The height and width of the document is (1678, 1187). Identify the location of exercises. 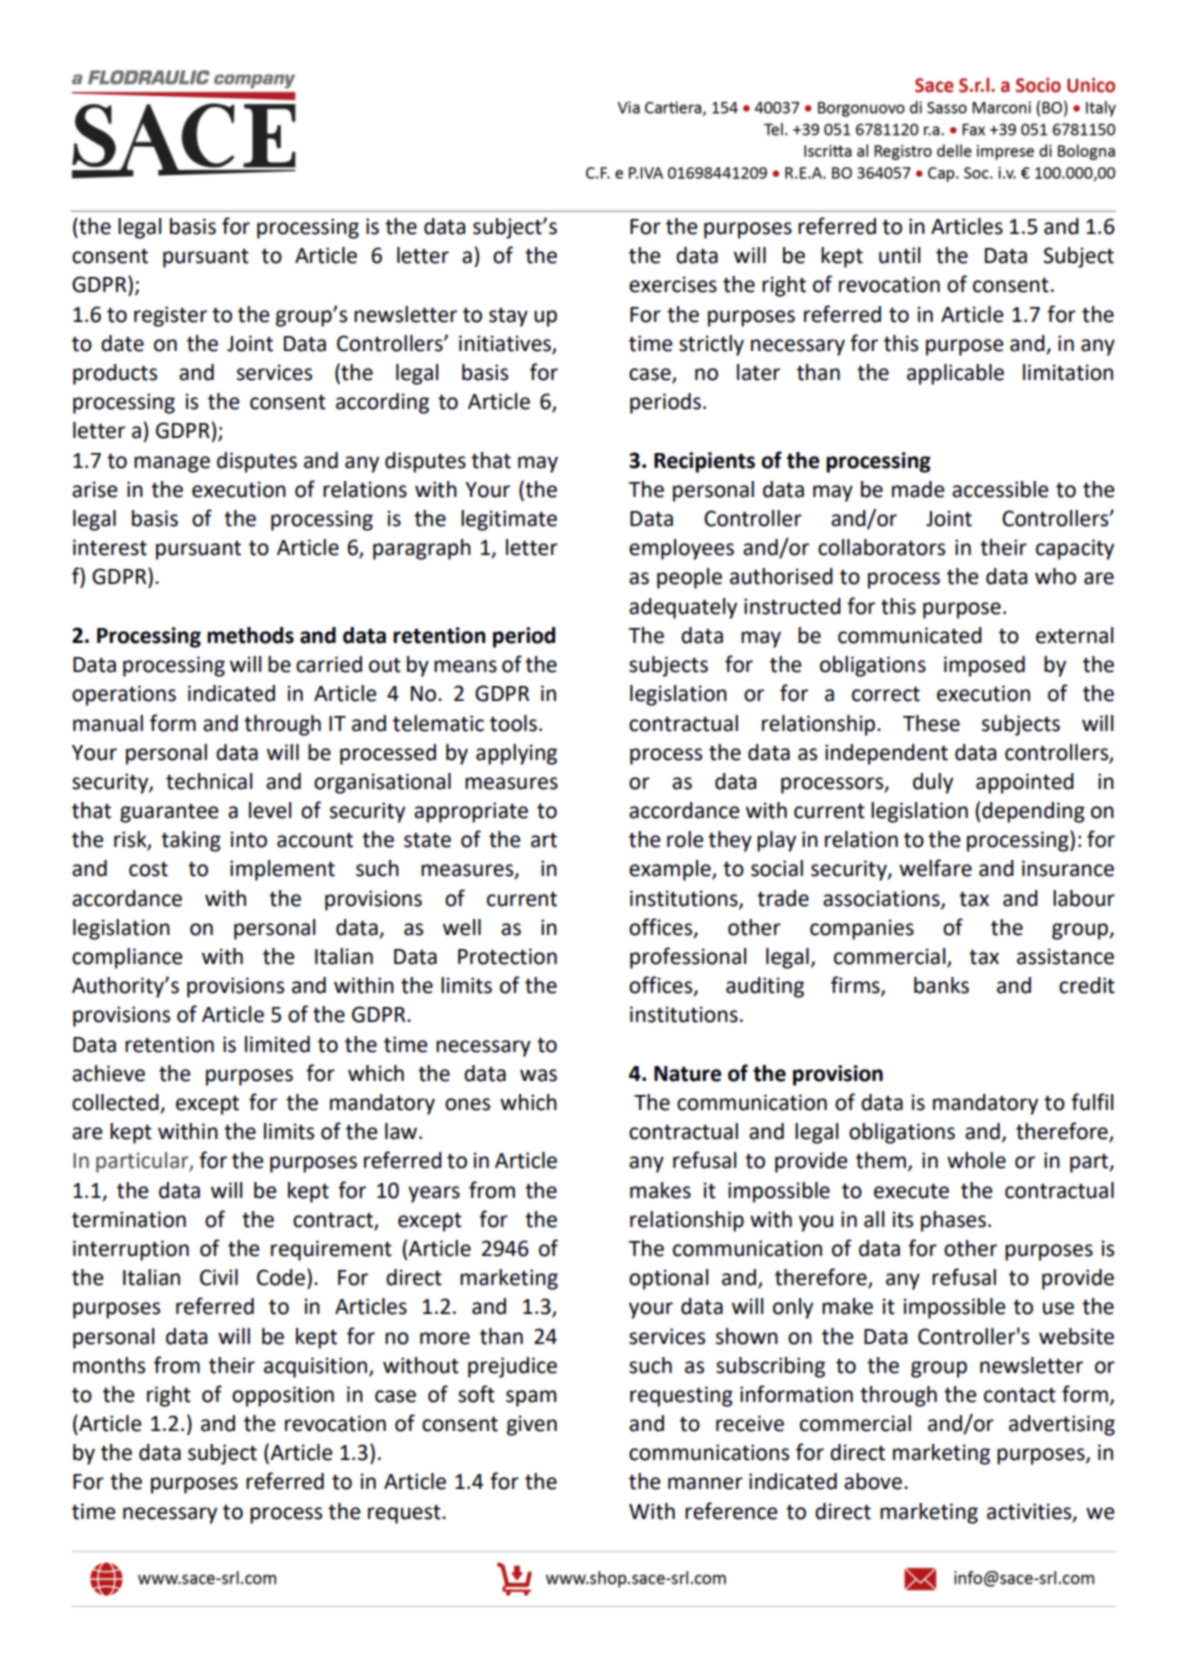
(673, 284).
